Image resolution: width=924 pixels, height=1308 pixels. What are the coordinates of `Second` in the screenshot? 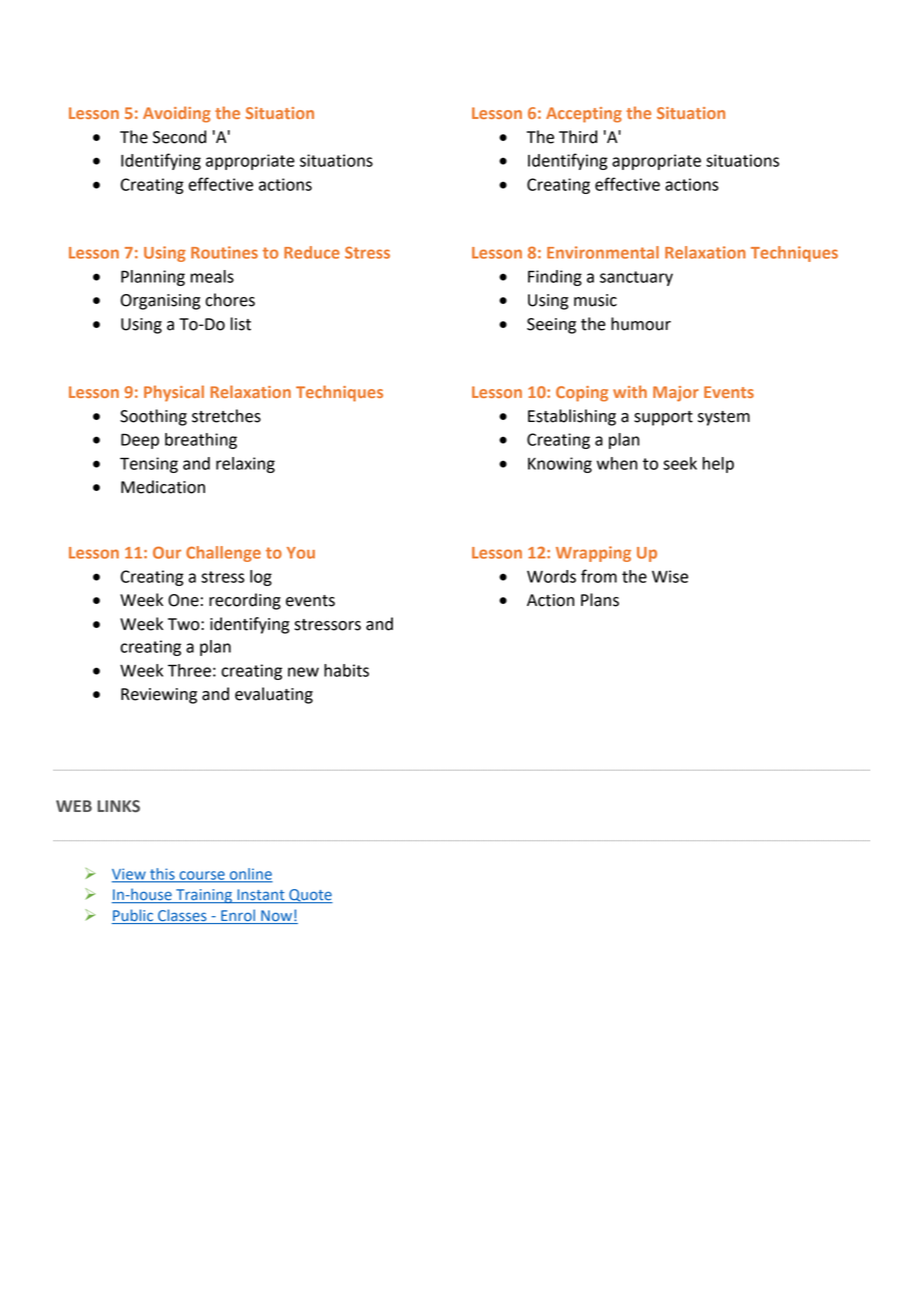 It's located at (179, 137).
